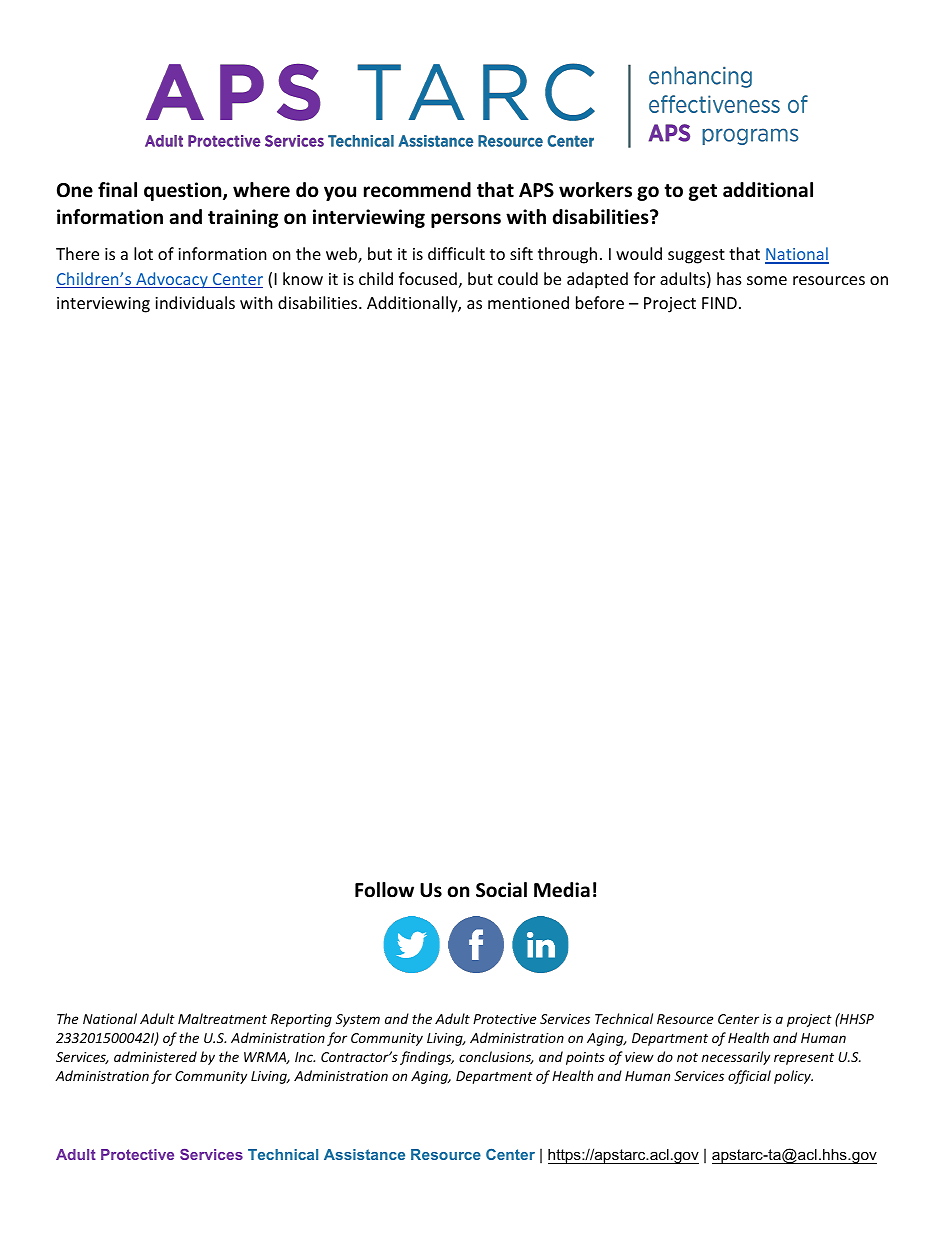 This document has height=1233, width=952. What do you see at coordinates (703, 192) in the document?
I see `get` at bounding box center [703, 192].
